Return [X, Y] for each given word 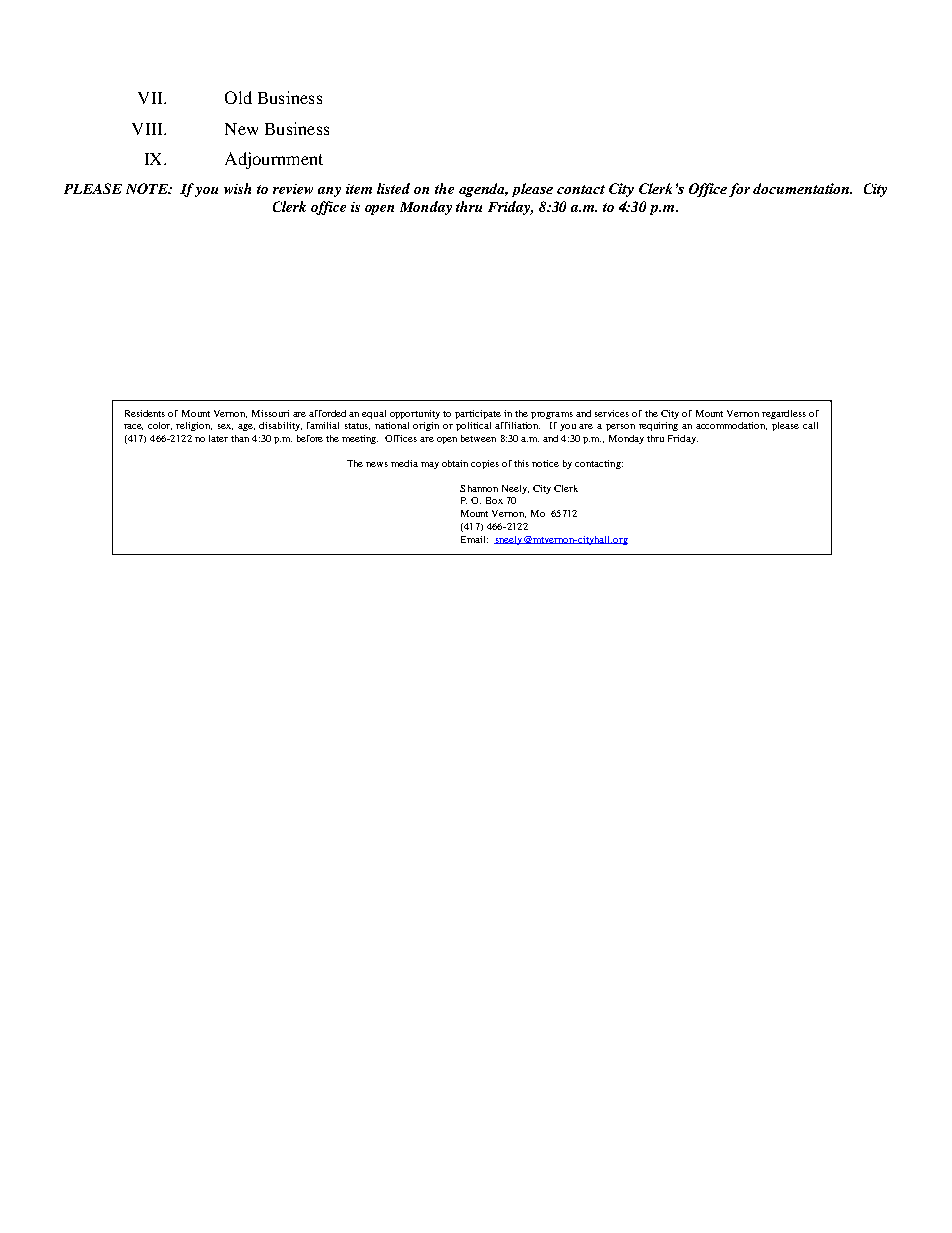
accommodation [731, 426]
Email [474, 539]
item [359, 189]
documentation [802, 188]
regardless [784, 414]
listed [393, 188]
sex [225, 427]
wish [237, 188]
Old [238, 97]
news [377, 464]
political [473, 426]
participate [478, 414]
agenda [483, 190]
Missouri [270, 413]
